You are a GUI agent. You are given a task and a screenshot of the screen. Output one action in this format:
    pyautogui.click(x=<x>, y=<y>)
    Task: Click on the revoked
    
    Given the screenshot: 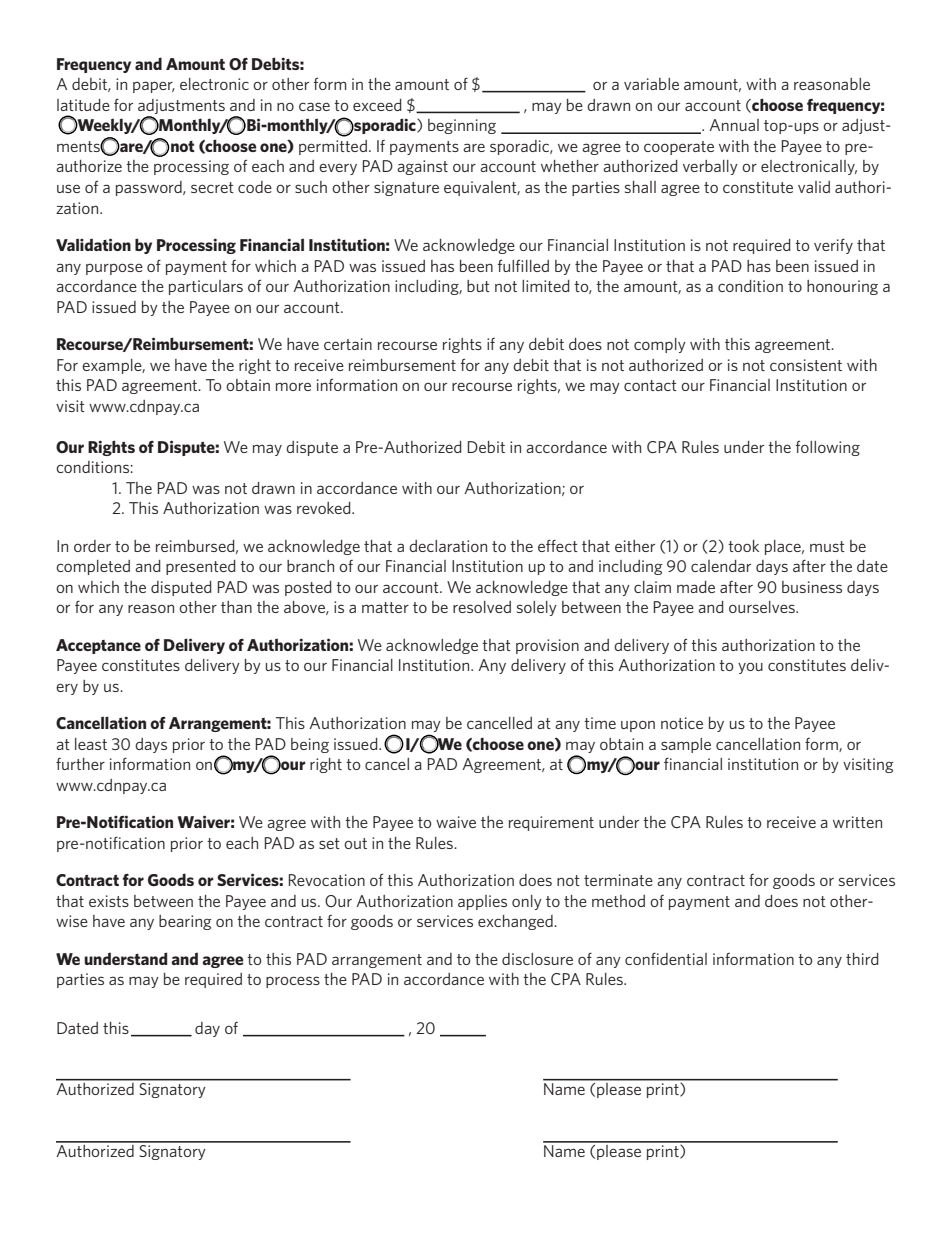 What is the action you would take?
    pyautogui.click(x=325, y=508)
